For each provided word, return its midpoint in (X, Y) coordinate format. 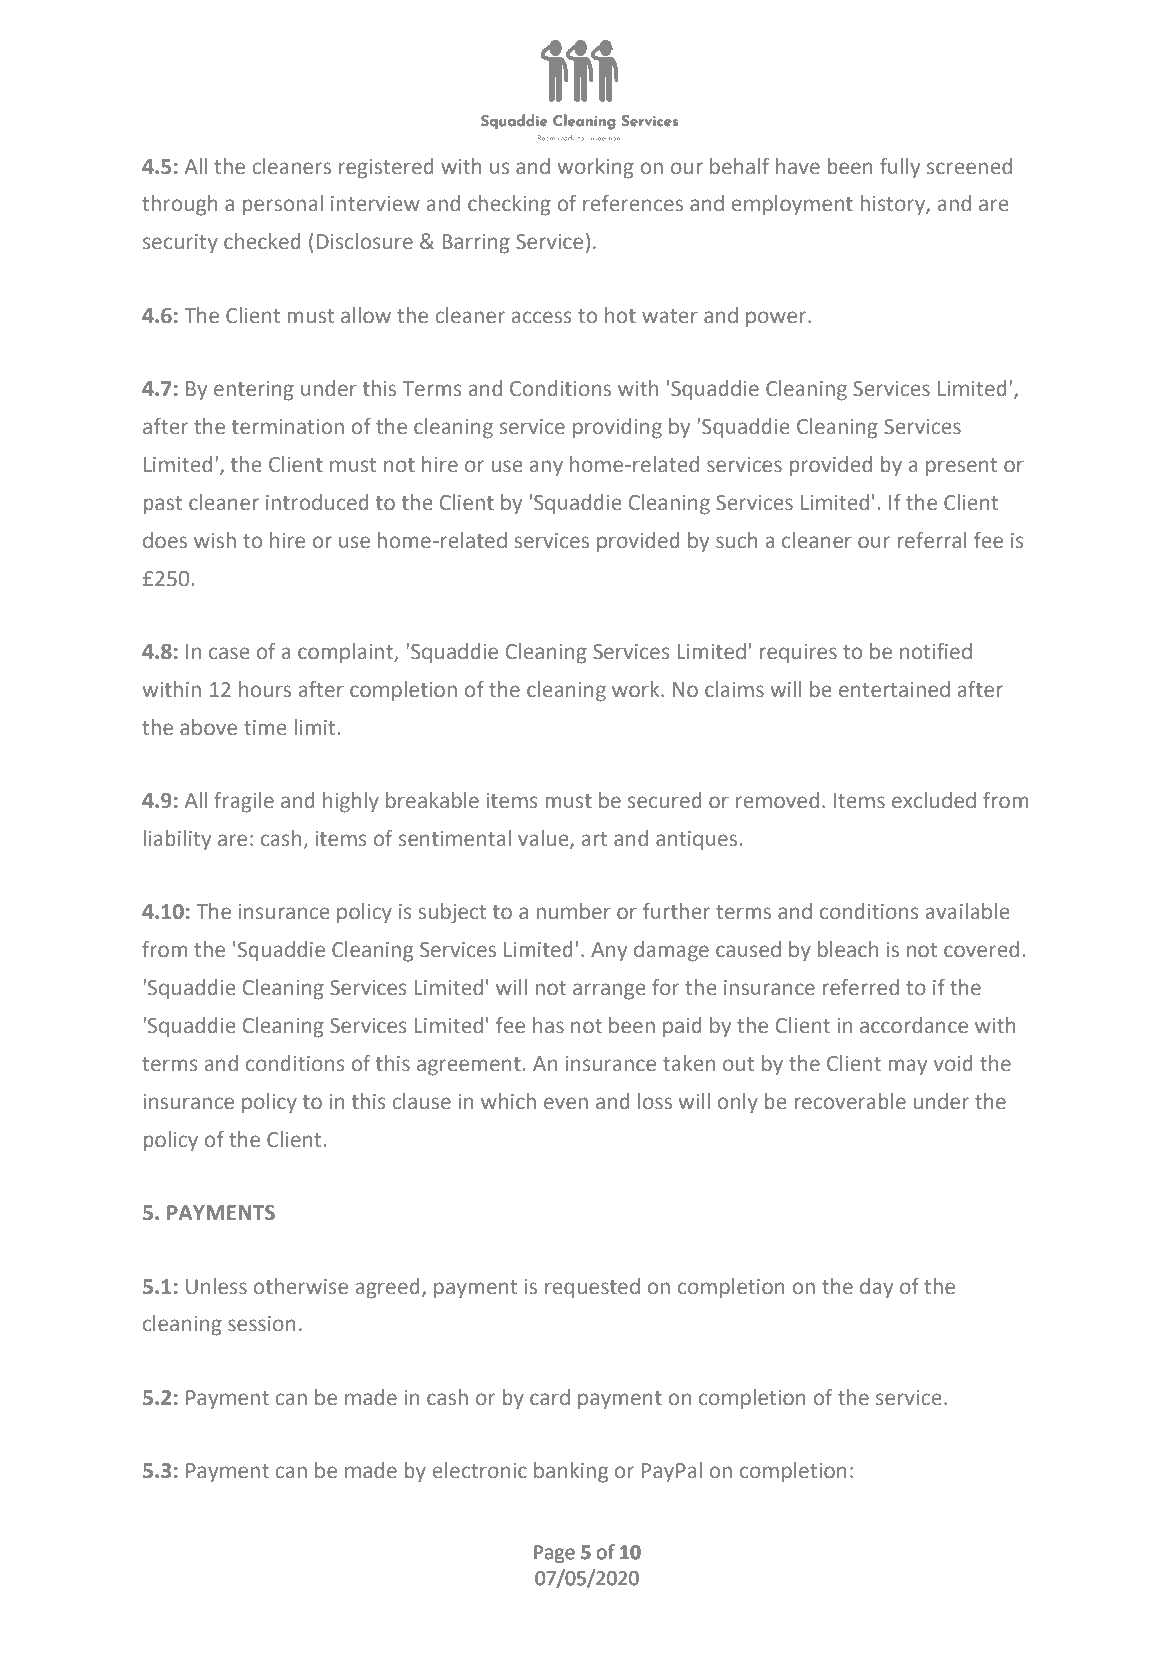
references (633, 203)
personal (283, 205)
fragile (244, 802)
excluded (934, 800)
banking (571, 1472)
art (594, 839)
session (262, 1324)
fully (900, 168)
